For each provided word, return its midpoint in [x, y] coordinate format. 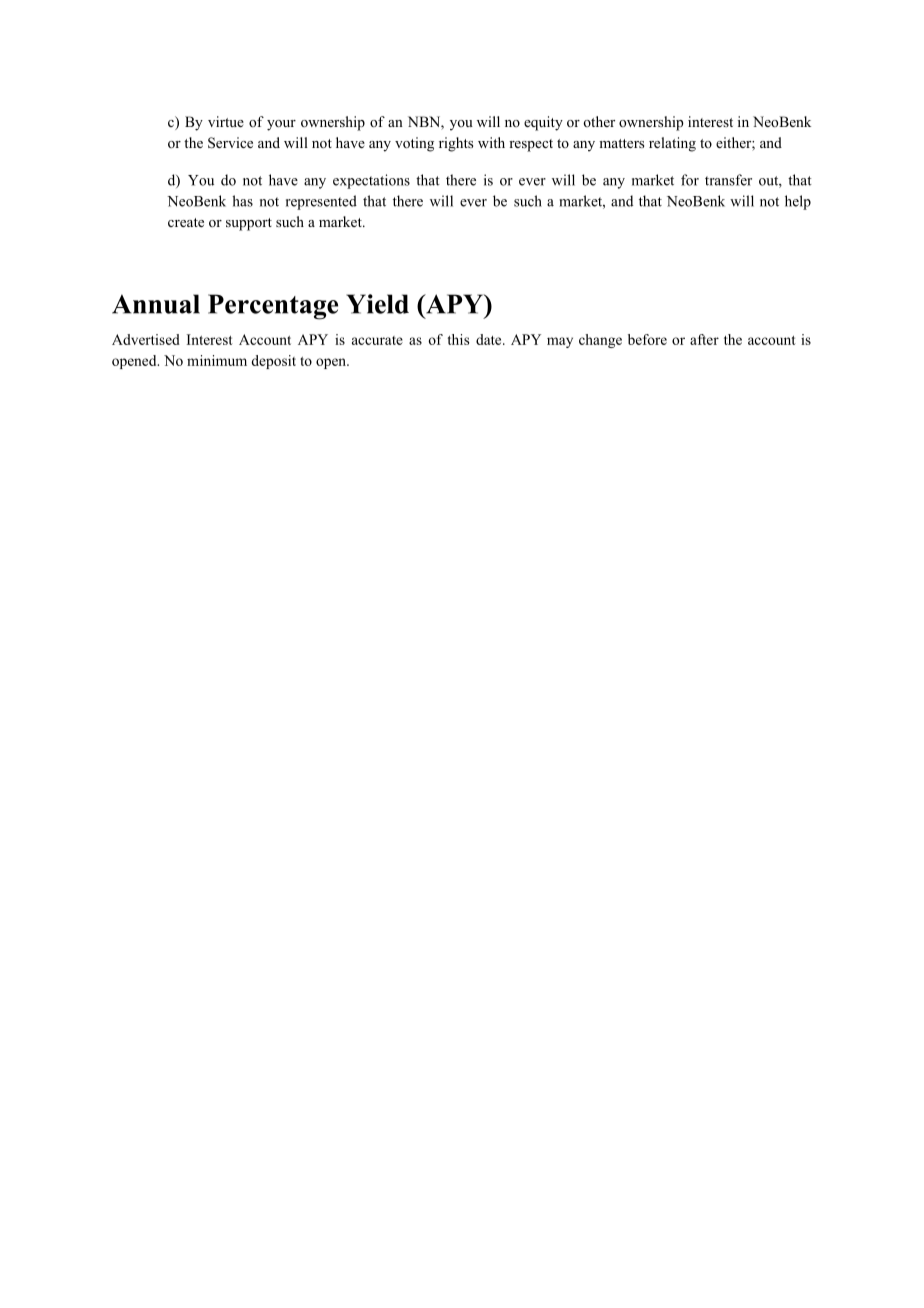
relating [672, 144]
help [798, 202]
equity [543, 123]
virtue [226, 121]
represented [321, 202]
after [704, 339]
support [249, 224]
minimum [217, 360]
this [458, 339]
